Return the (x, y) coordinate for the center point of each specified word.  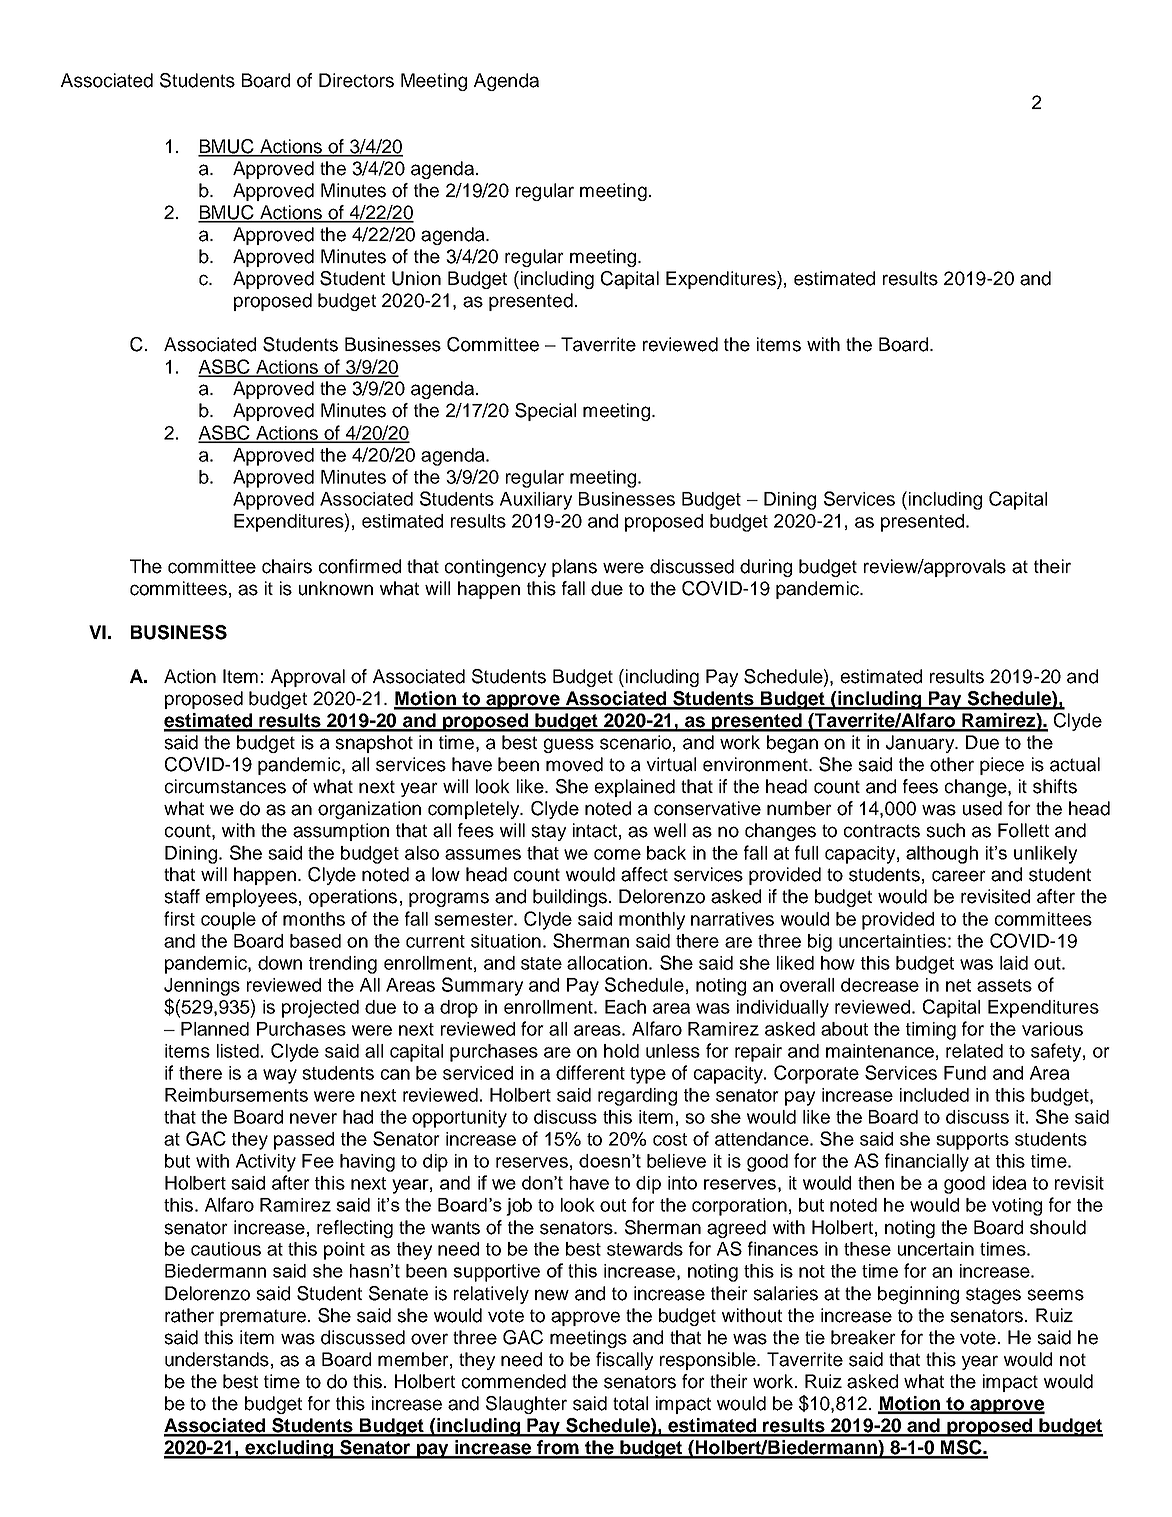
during (766, 568)
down (280, 963)
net (958, 985)
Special (545, 412)
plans (574, 568)
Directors (356, 80)
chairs (287, 566)
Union (416, 278)
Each (625, 1007)
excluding (289, 1449)
